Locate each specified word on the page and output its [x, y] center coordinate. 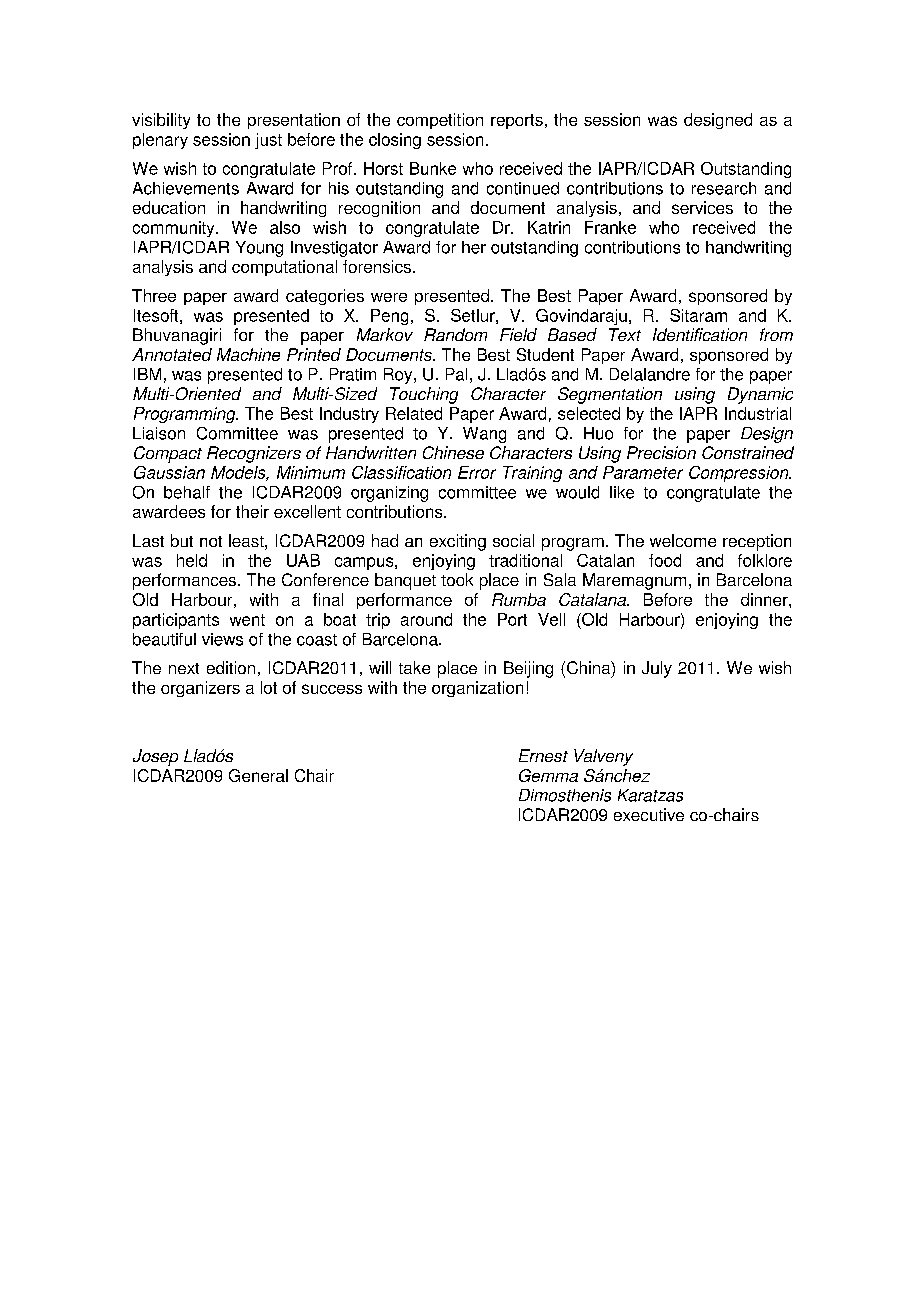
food [665, 560]
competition [440, 121]
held [192, 560]
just [268, 141]
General [258, 775]
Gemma [548, 775]
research [724, 188]
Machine [248, 354]
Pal [456, 374]
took [457, 579]
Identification [700, 334]
